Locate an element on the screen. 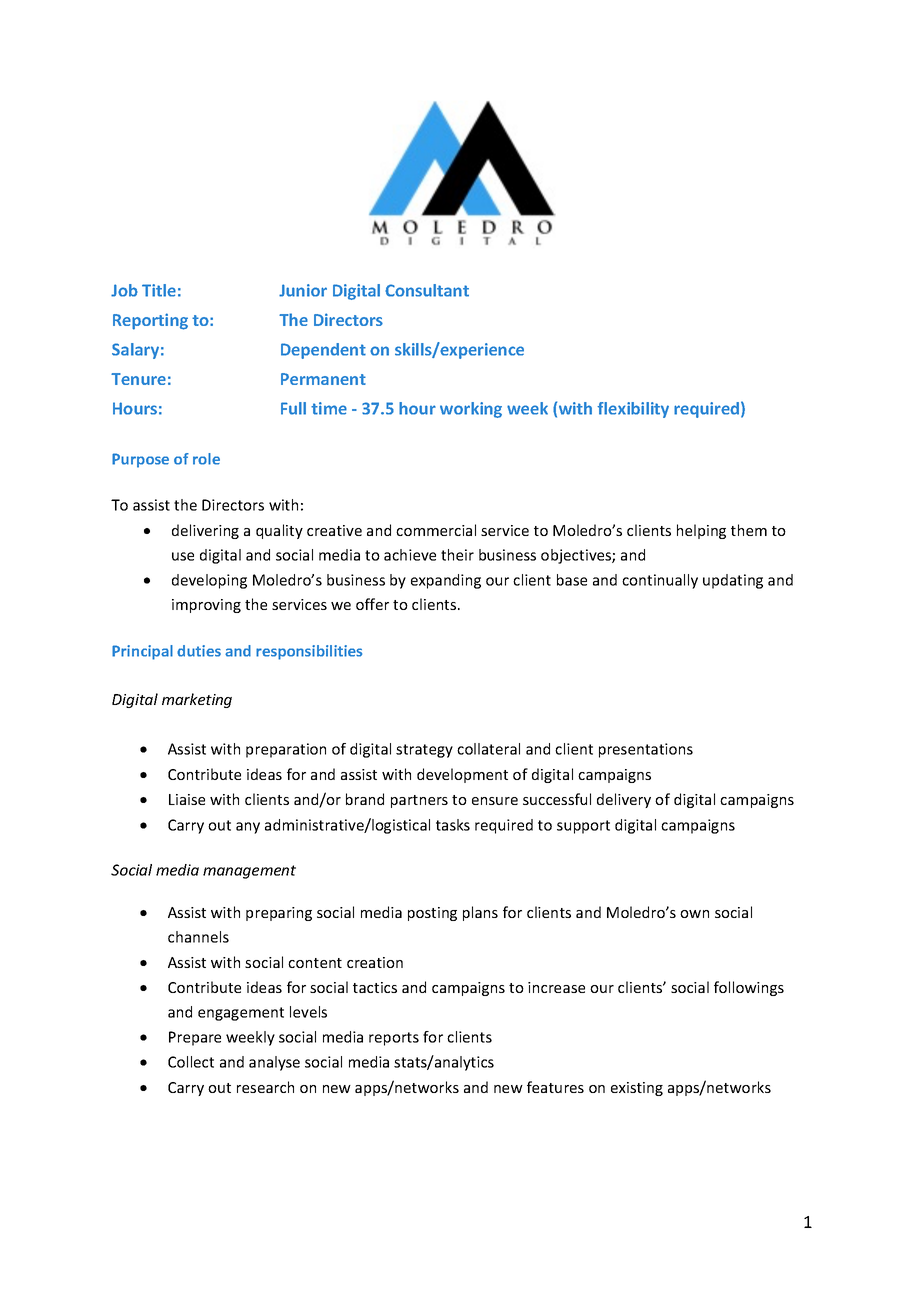  Consultant is located at coordinates (427, 290).
